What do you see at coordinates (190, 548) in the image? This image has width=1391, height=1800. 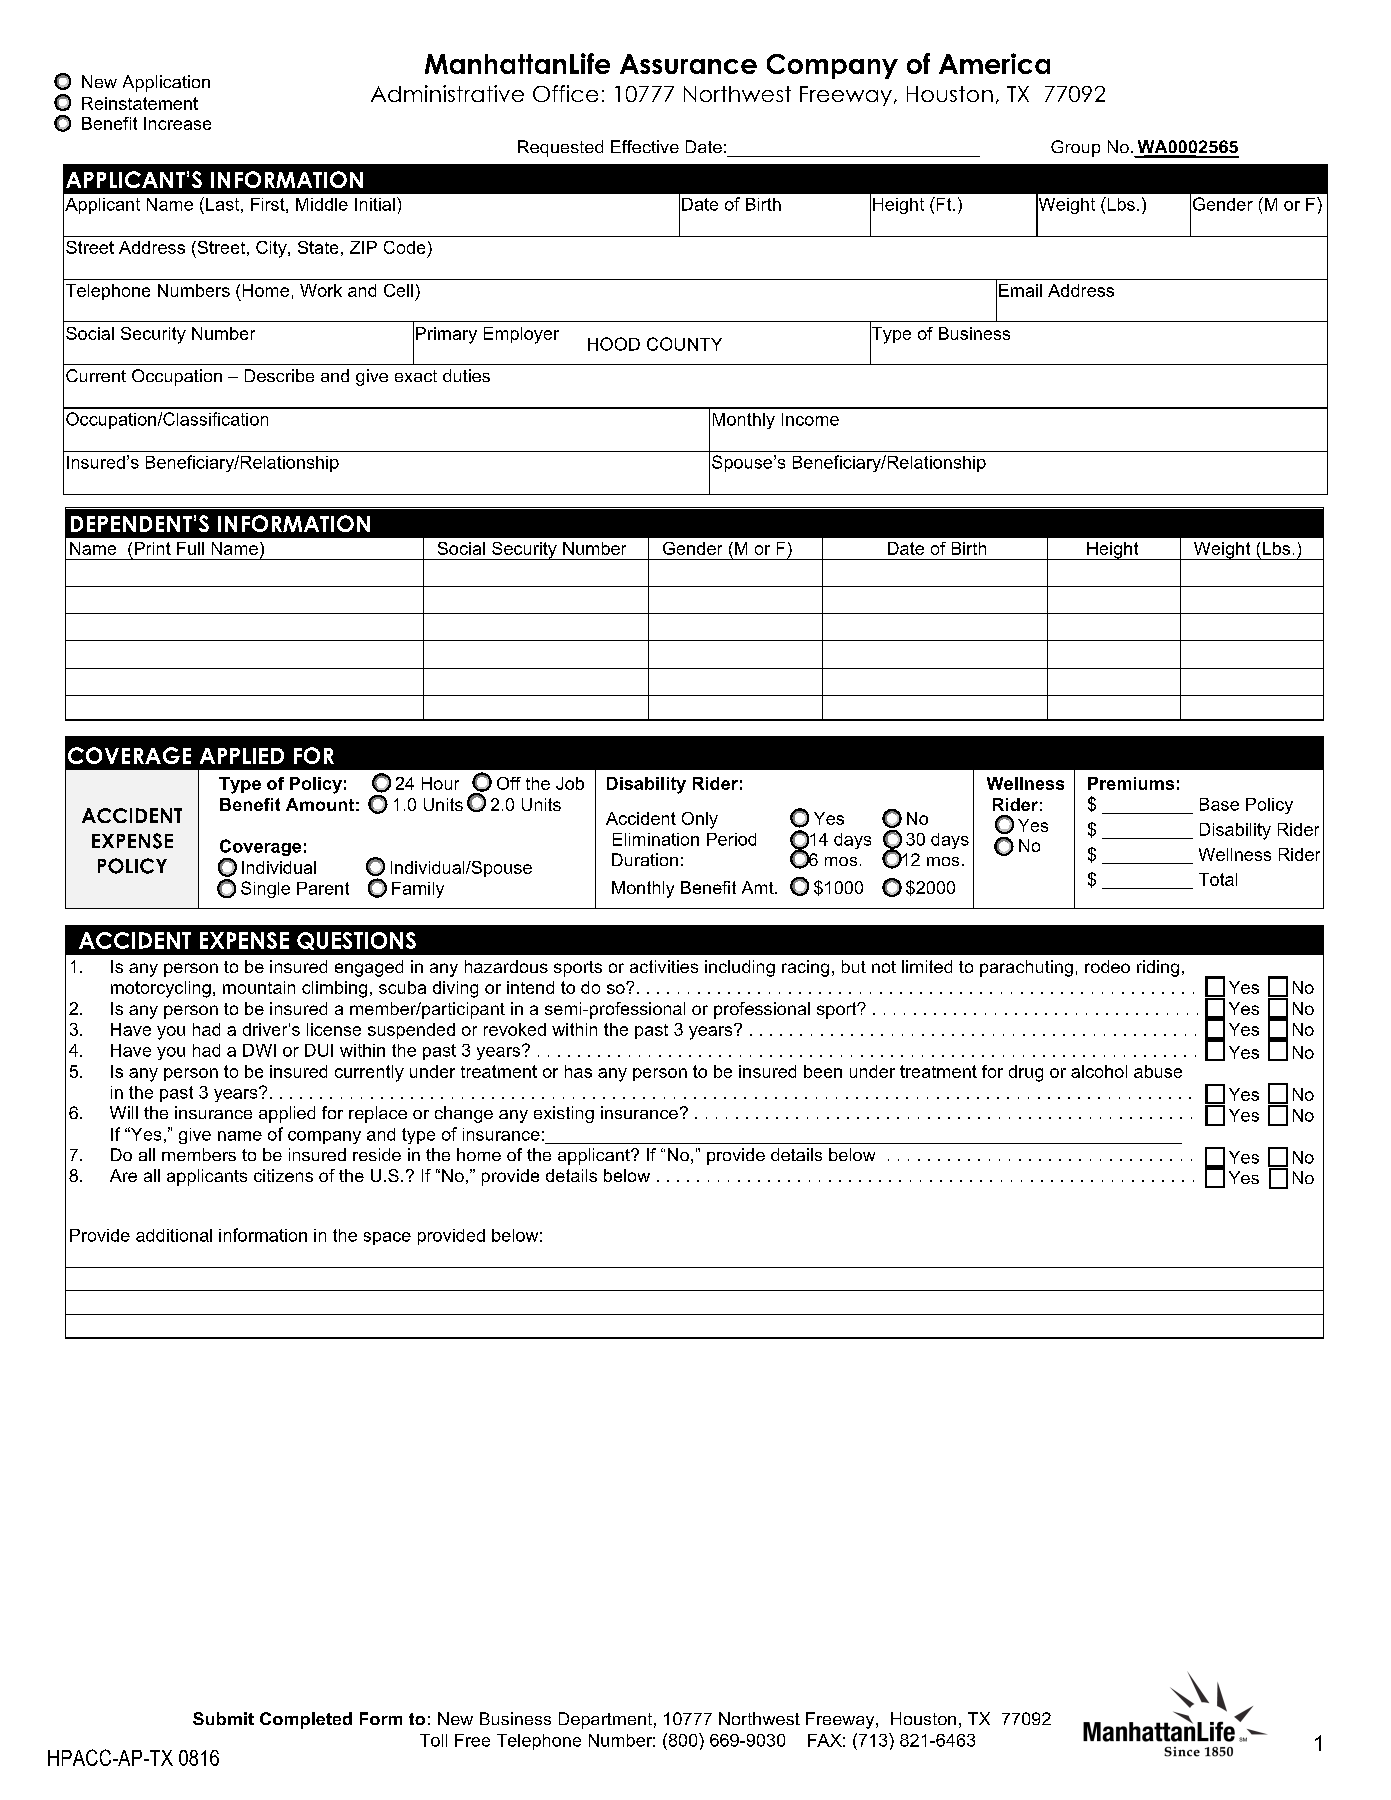 I see `Full` at bounding box center [190, 548].
